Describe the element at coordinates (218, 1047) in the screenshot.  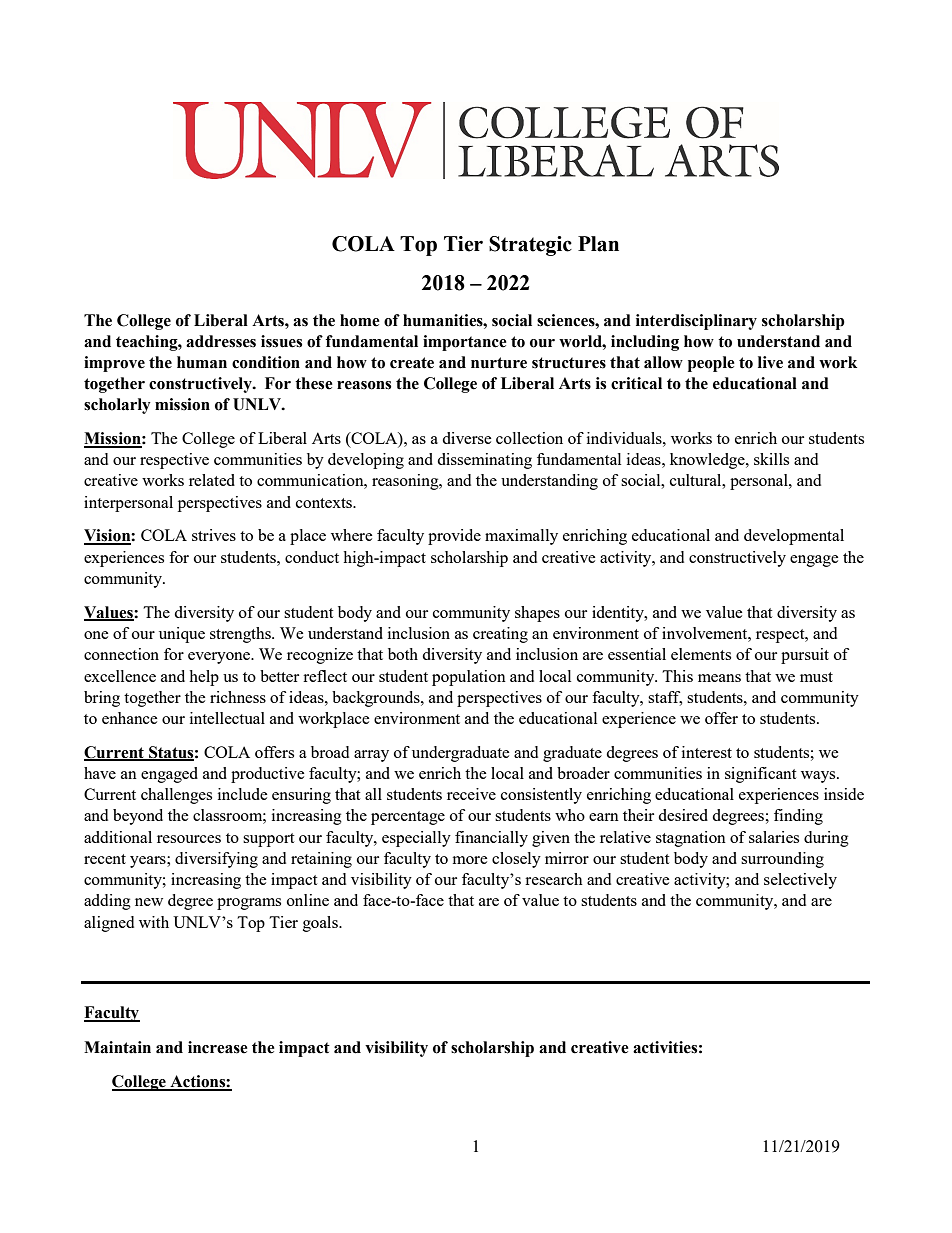
I see `increase` at that location.
